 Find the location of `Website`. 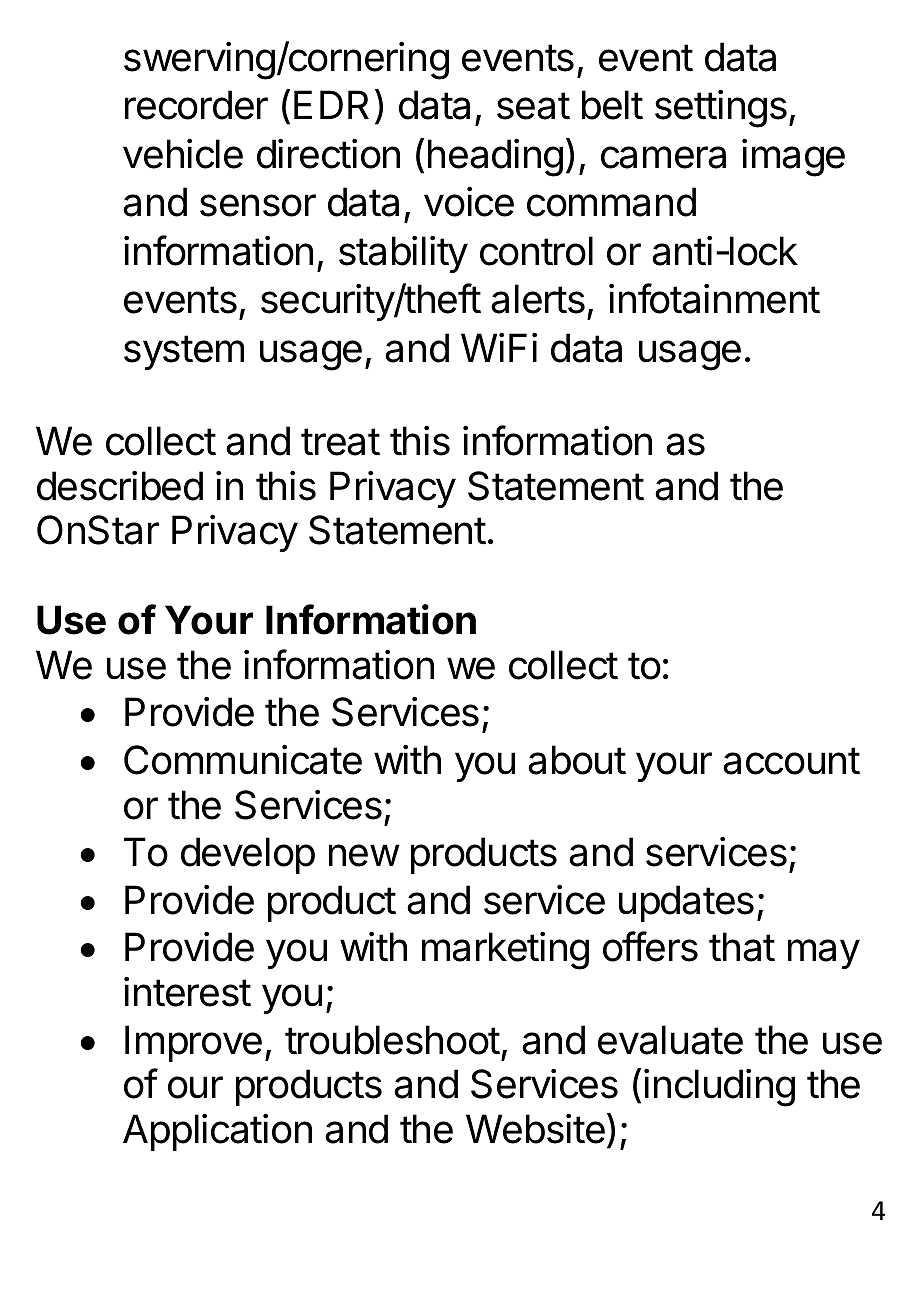

Website is located at coordinates (535, 1129).
